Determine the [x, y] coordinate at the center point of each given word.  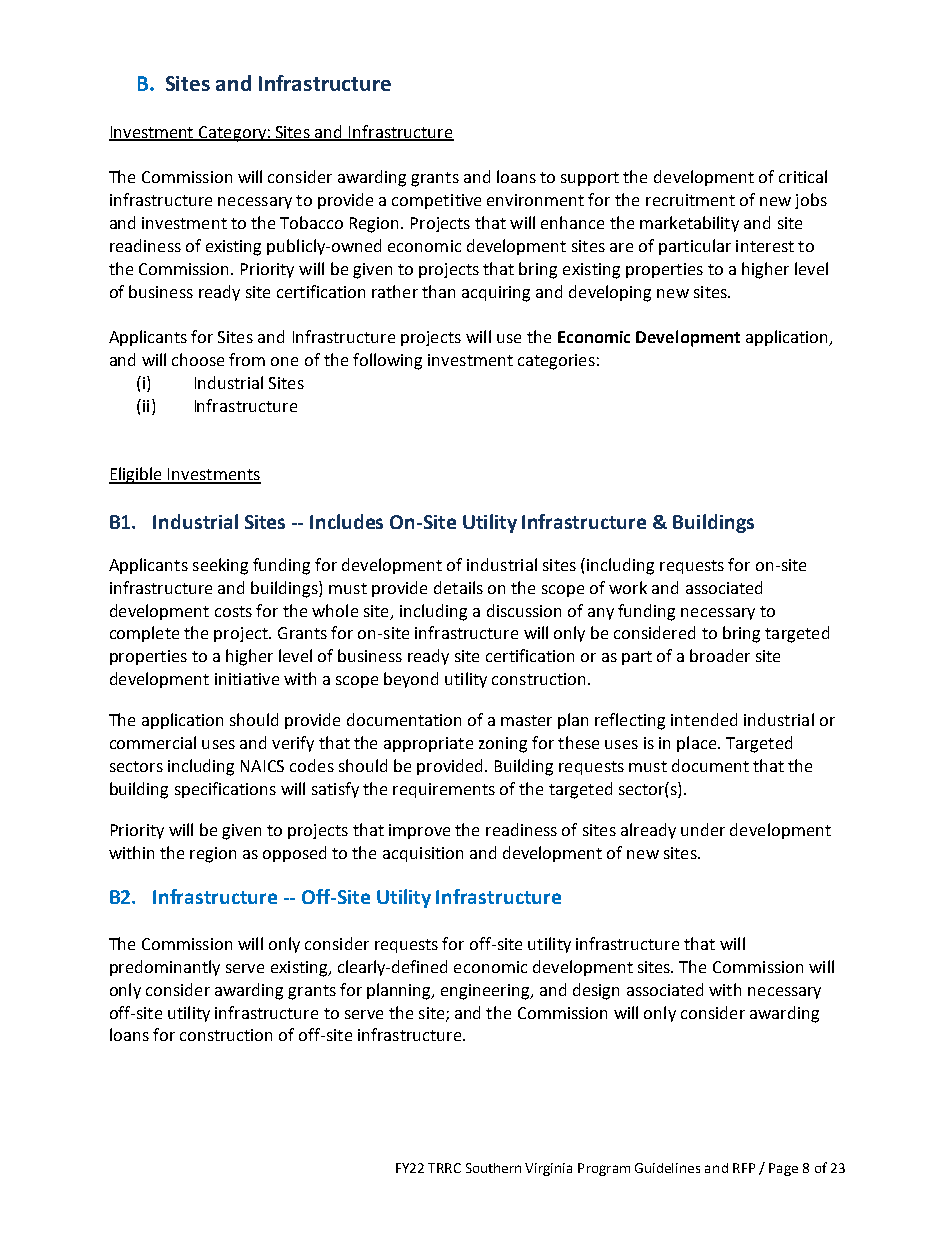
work [628, 587]
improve [419, 831]
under [703, 829]
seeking [220, 566]
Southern [493, 1168]
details [458, 587]
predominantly [165, 968]
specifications [225, 790]
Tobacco [311, 222]
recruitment [690, 200]
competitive [436, 201]
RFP [744, 1168]
